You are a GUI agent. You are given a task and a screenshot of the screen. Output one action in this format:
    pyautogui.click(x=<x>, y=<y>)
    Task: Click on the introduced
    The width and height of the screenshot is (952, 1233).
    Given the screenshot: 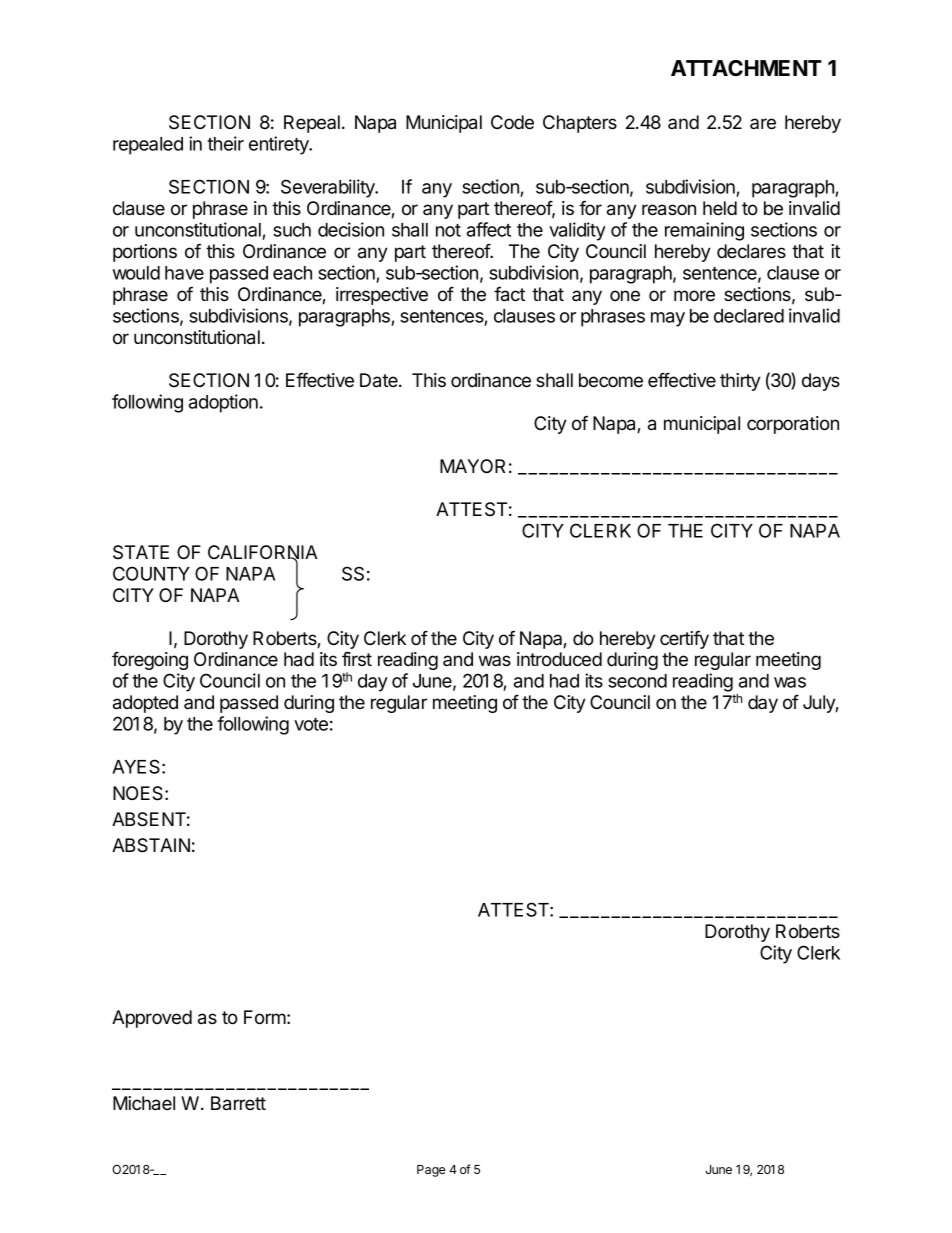 What is the action you would take?
    pyautogui.click(x=559, y=659)
